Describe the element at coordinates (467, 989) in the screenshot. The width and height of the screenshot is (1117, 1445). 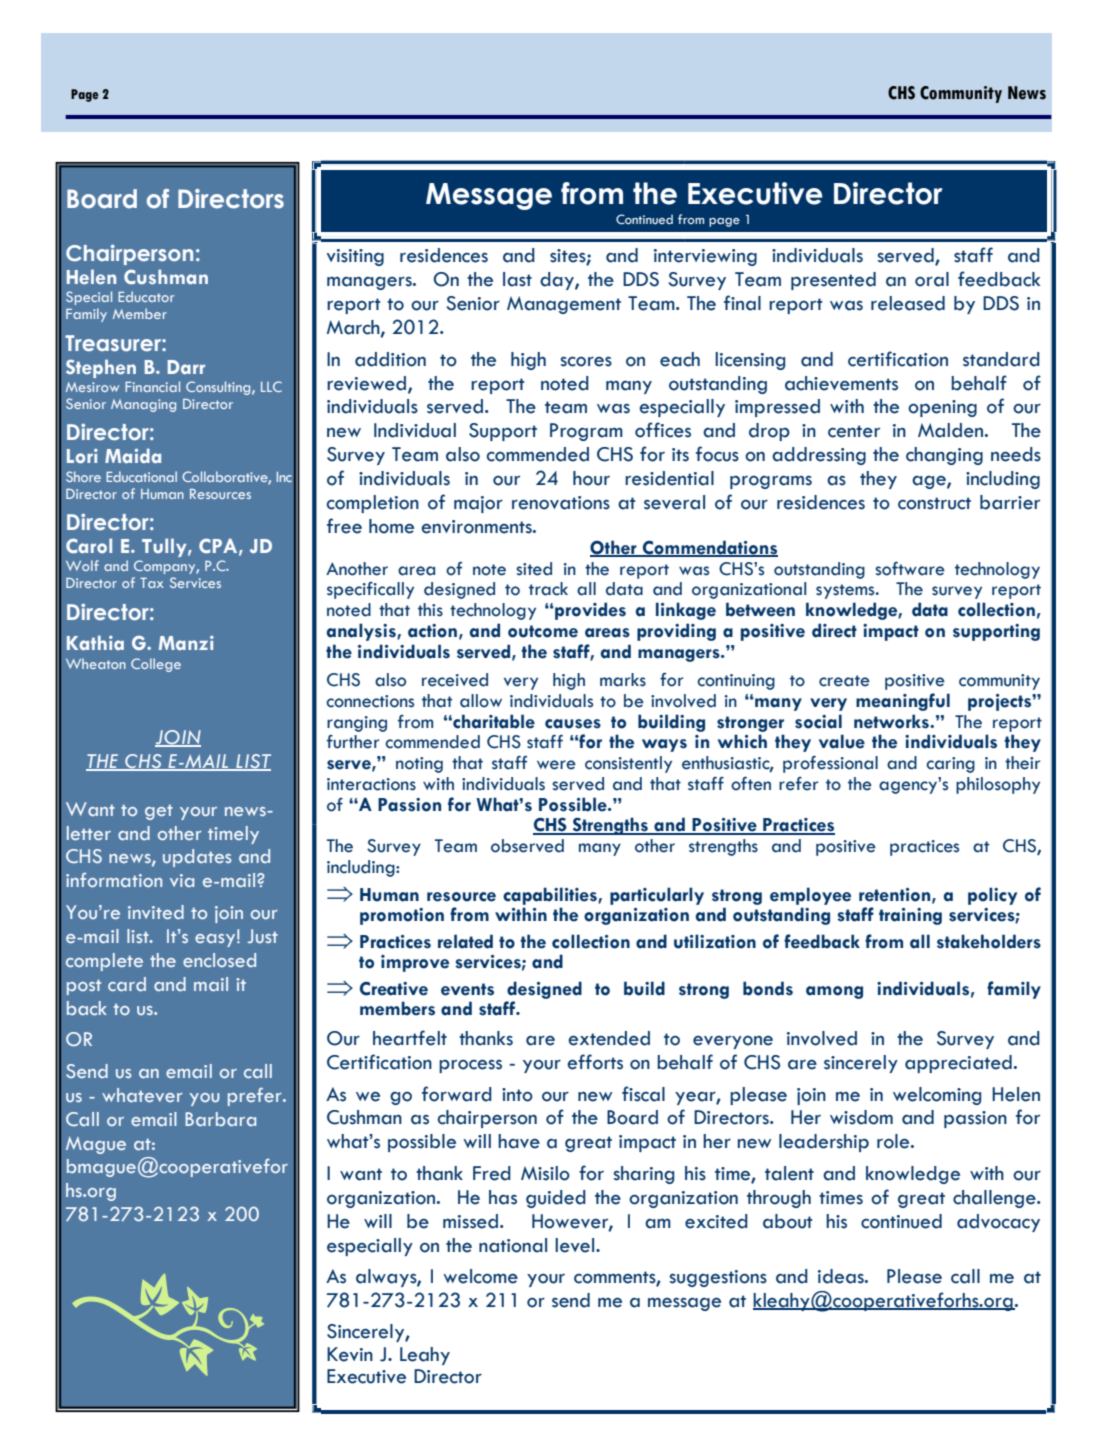
I see `events` at that location.
